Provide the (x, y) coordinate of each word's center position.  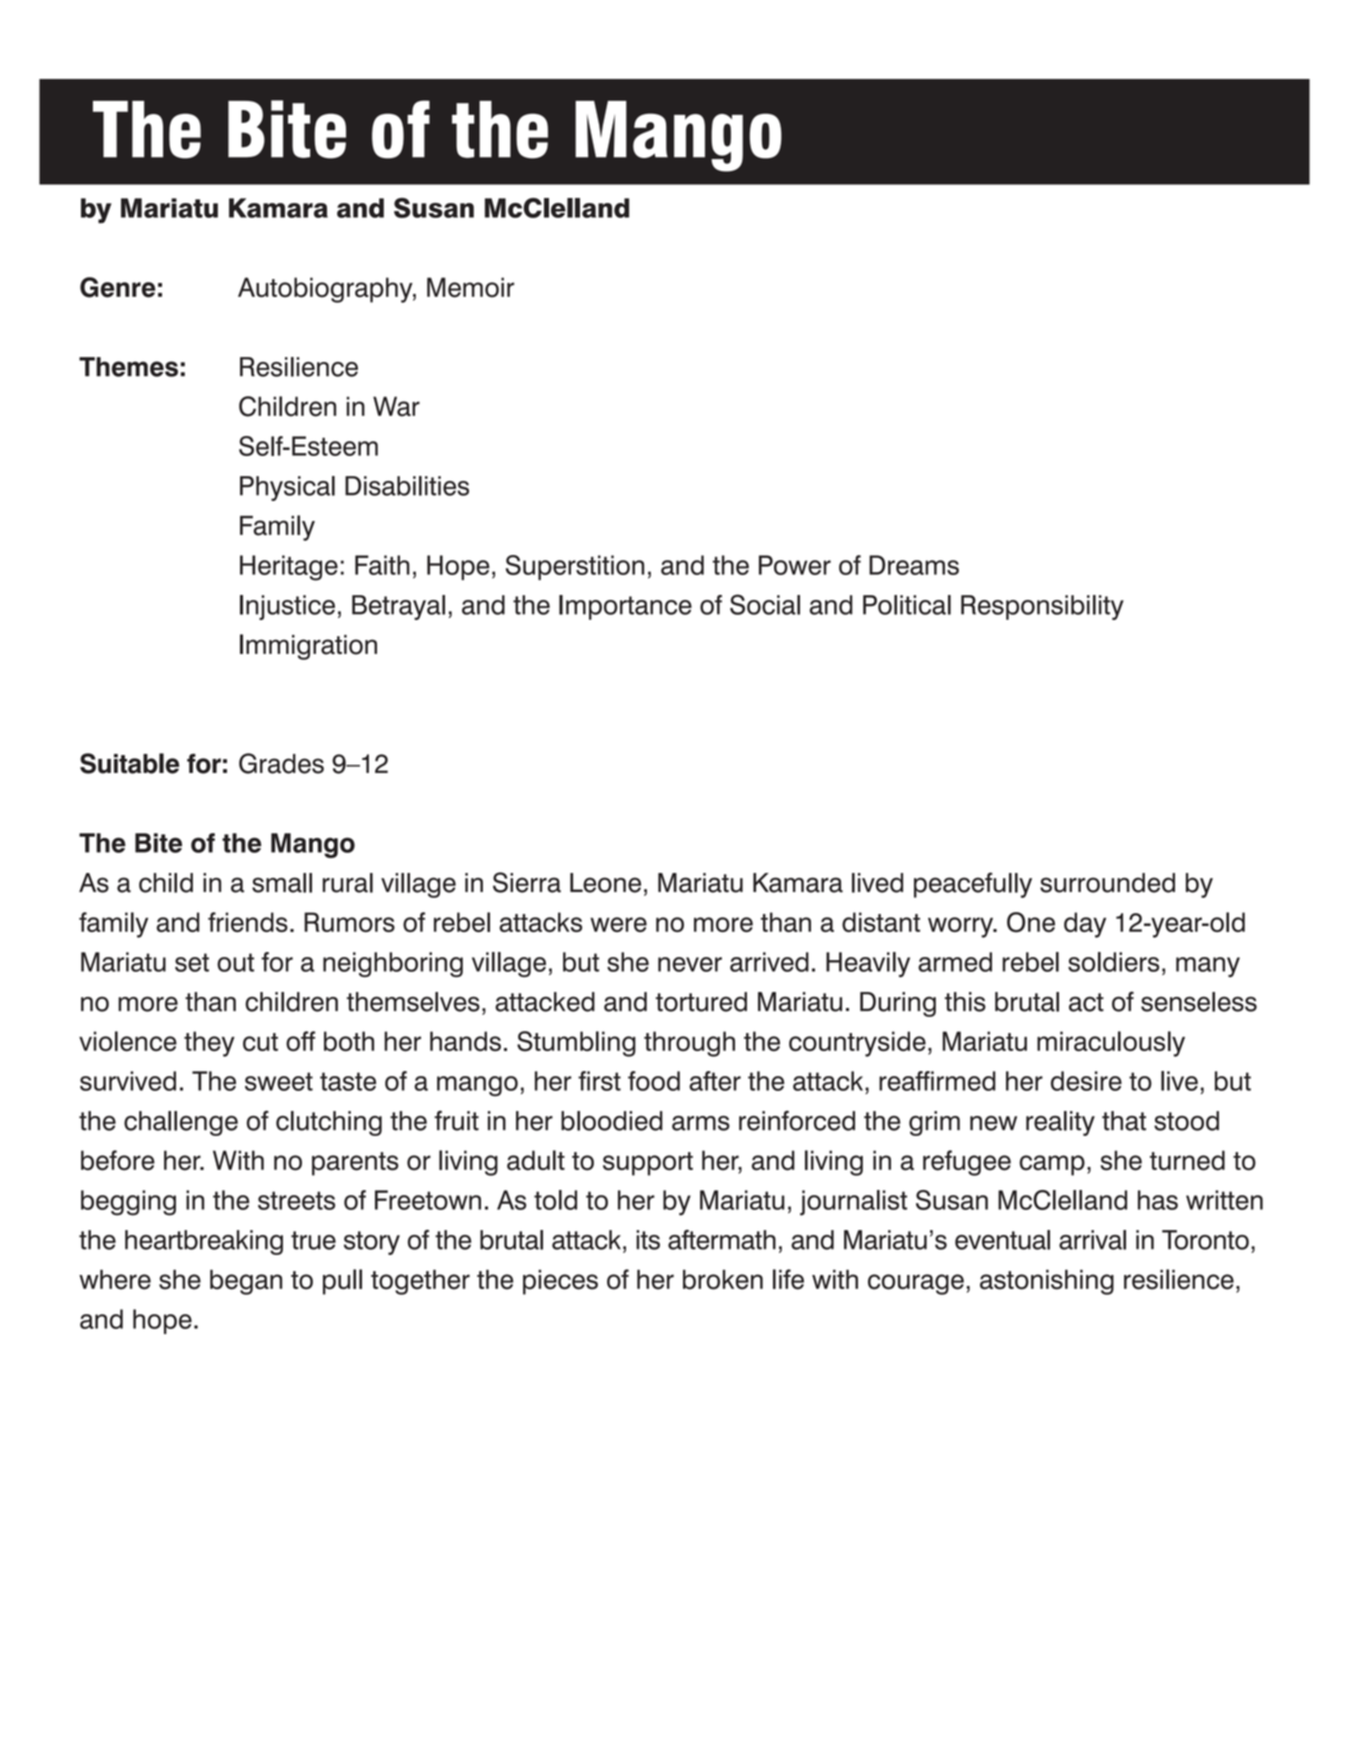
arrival (1092, 1240)
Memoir (470, 287)
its (648, 1240)
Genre (117, 287)
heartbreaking (204, 1242)
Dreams (914, 565)
